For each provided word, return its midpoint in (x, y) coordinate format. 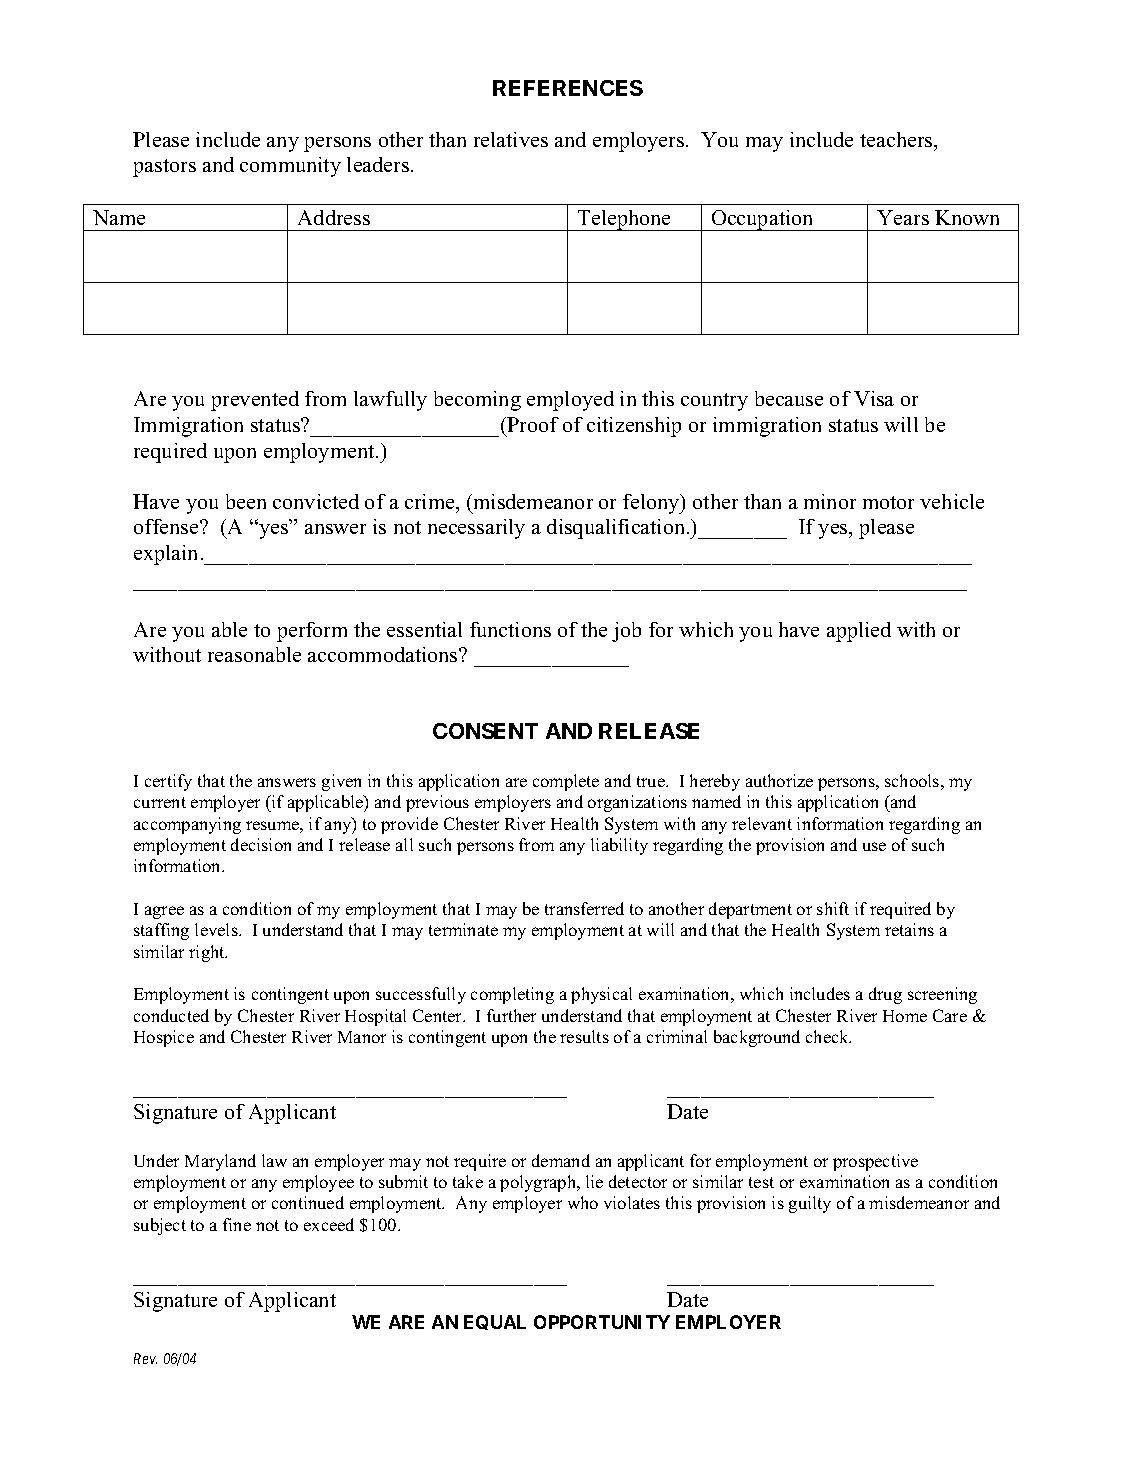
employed (570, 401)
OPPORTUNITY (602, 1322)
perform (312, 632)
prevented (255, 401)
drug (885, 995)
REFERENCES (568, 88)
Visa (874, 398)
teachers (897, 139)
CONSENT (485, 731)
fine (237, 1224)
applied (859, 632)
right (208, 953)
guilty (810, 1204)
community (290, 167)
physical (601, 995)
